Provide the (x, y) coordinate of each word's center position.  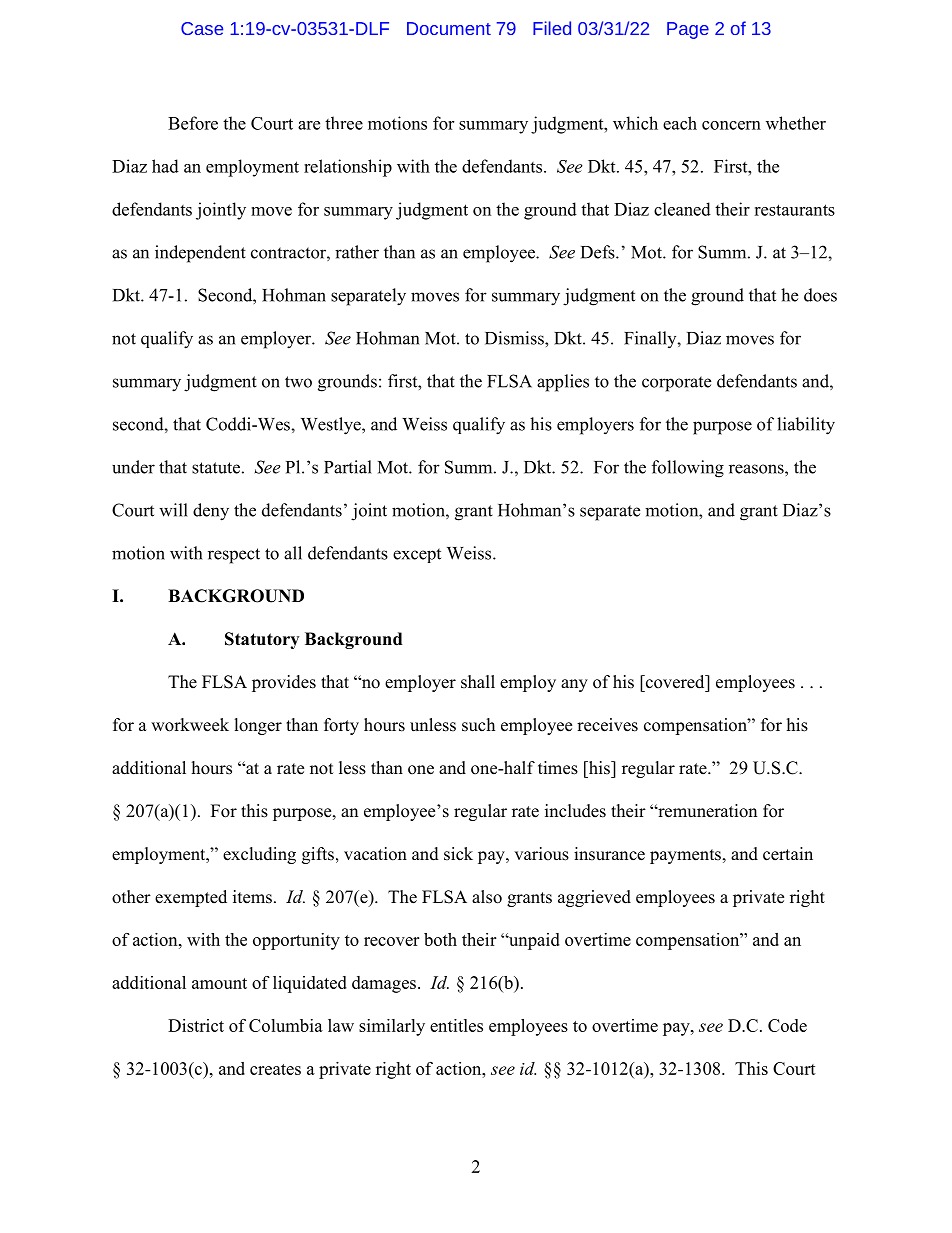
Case (202, 28)
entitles (456, 1025)
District (196, 1025)
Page (688, 30)
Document (449, 28)
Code (787, 1025)
